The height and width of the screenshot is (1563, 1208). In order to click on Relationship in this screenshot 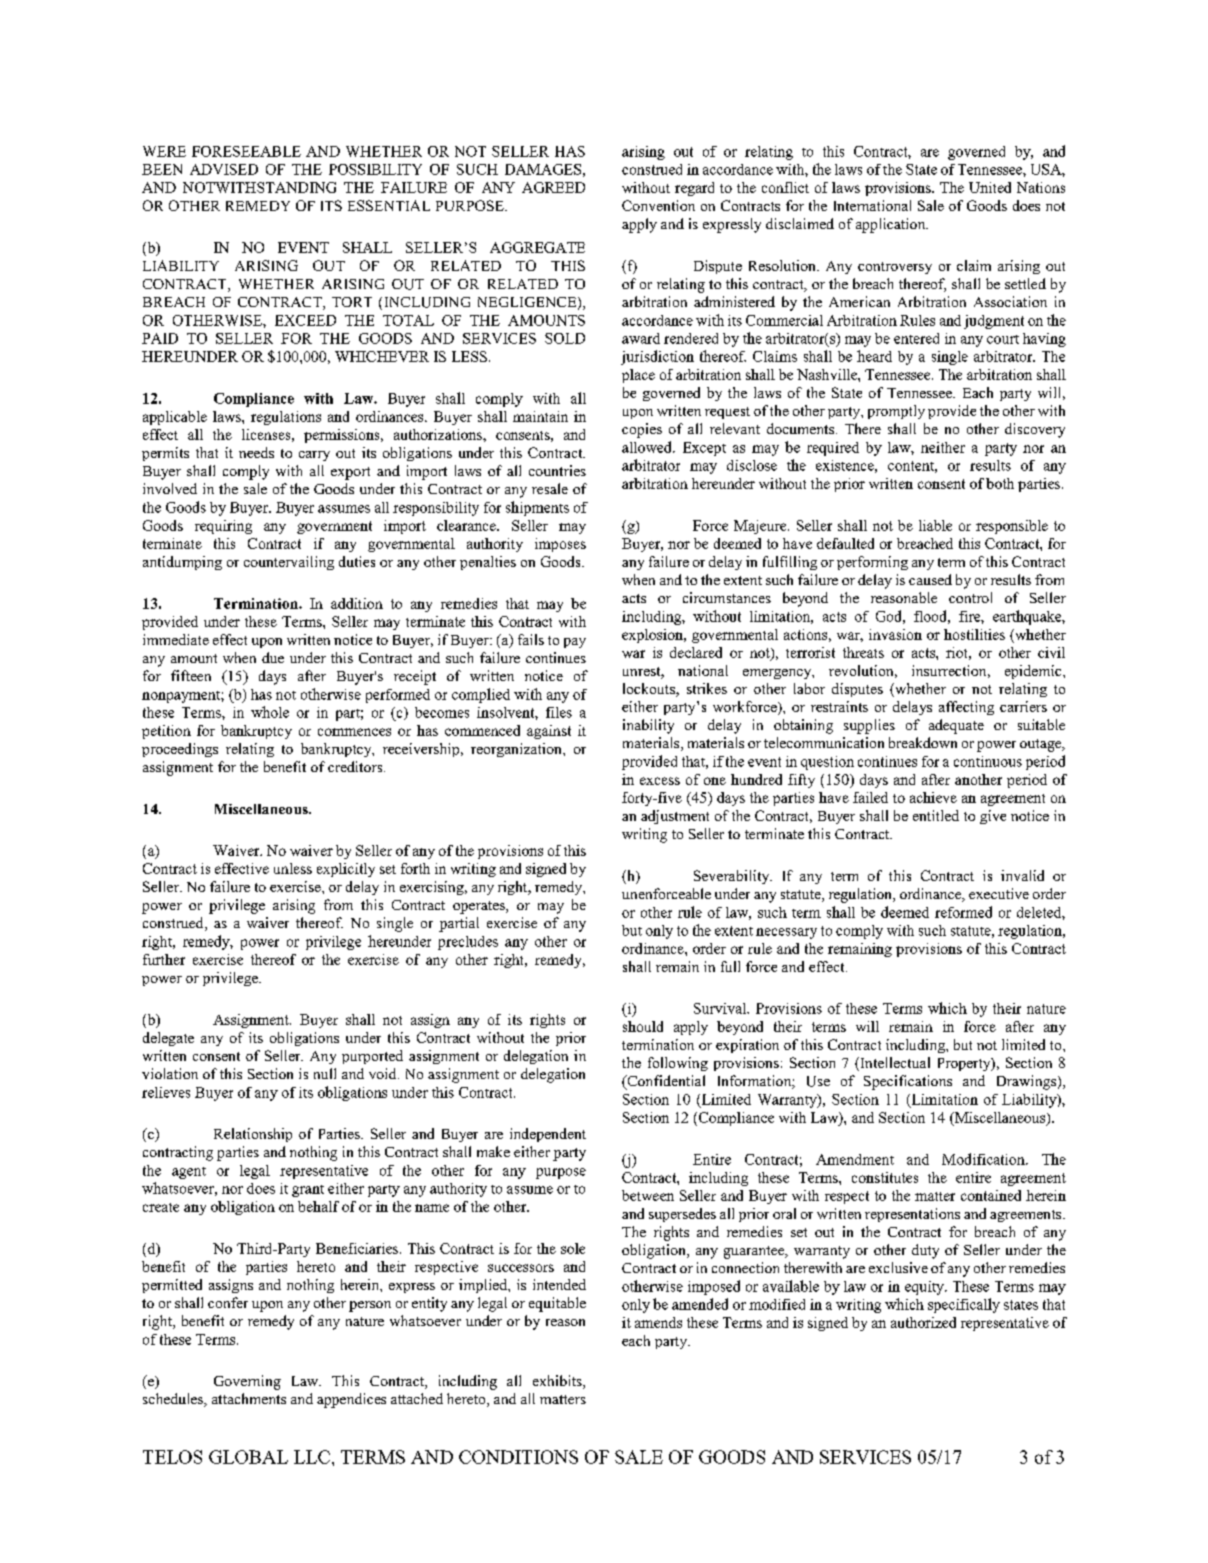, I will do `click(253, 1135)`.
